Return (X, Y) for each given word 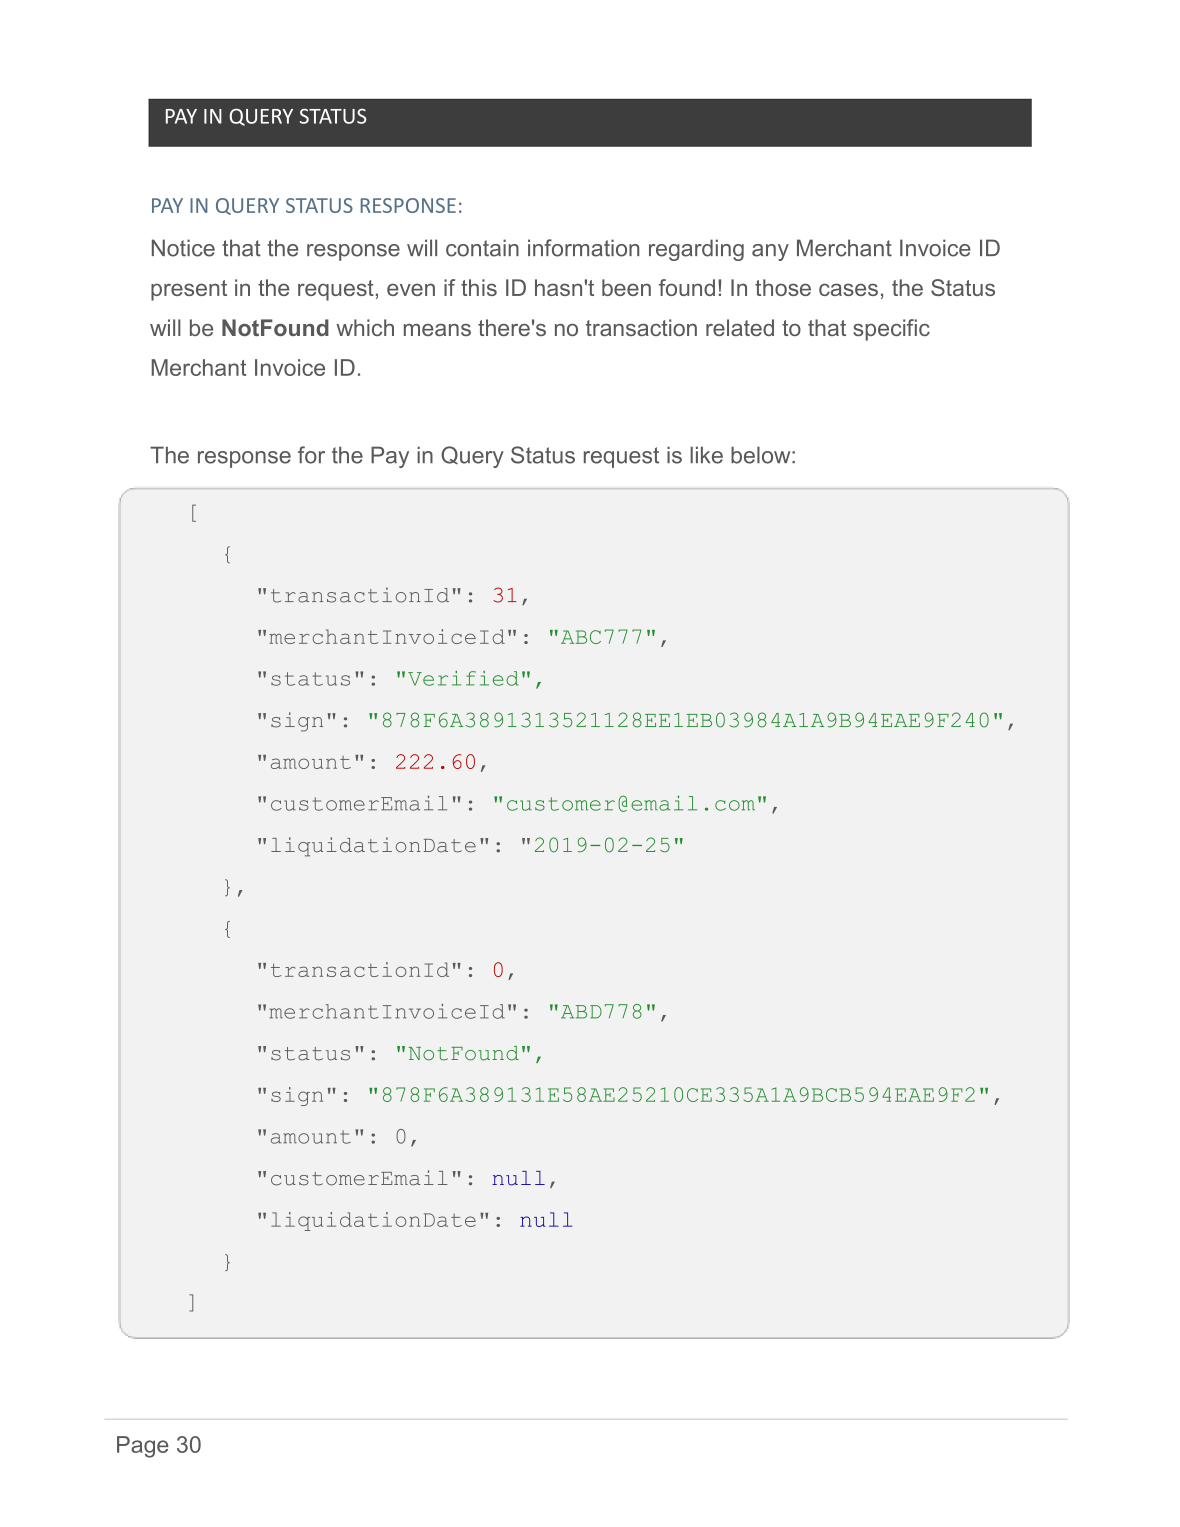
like (706, 455)
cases (848, 289)
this (479, 287)
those (783, 287)
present (189, 290)
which (365, 327)
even (411, 289)
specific (891, 330)
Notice (183, 248)
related (740, 327)
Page (143, 1447)
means (437, 330)
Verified (463, 678)
